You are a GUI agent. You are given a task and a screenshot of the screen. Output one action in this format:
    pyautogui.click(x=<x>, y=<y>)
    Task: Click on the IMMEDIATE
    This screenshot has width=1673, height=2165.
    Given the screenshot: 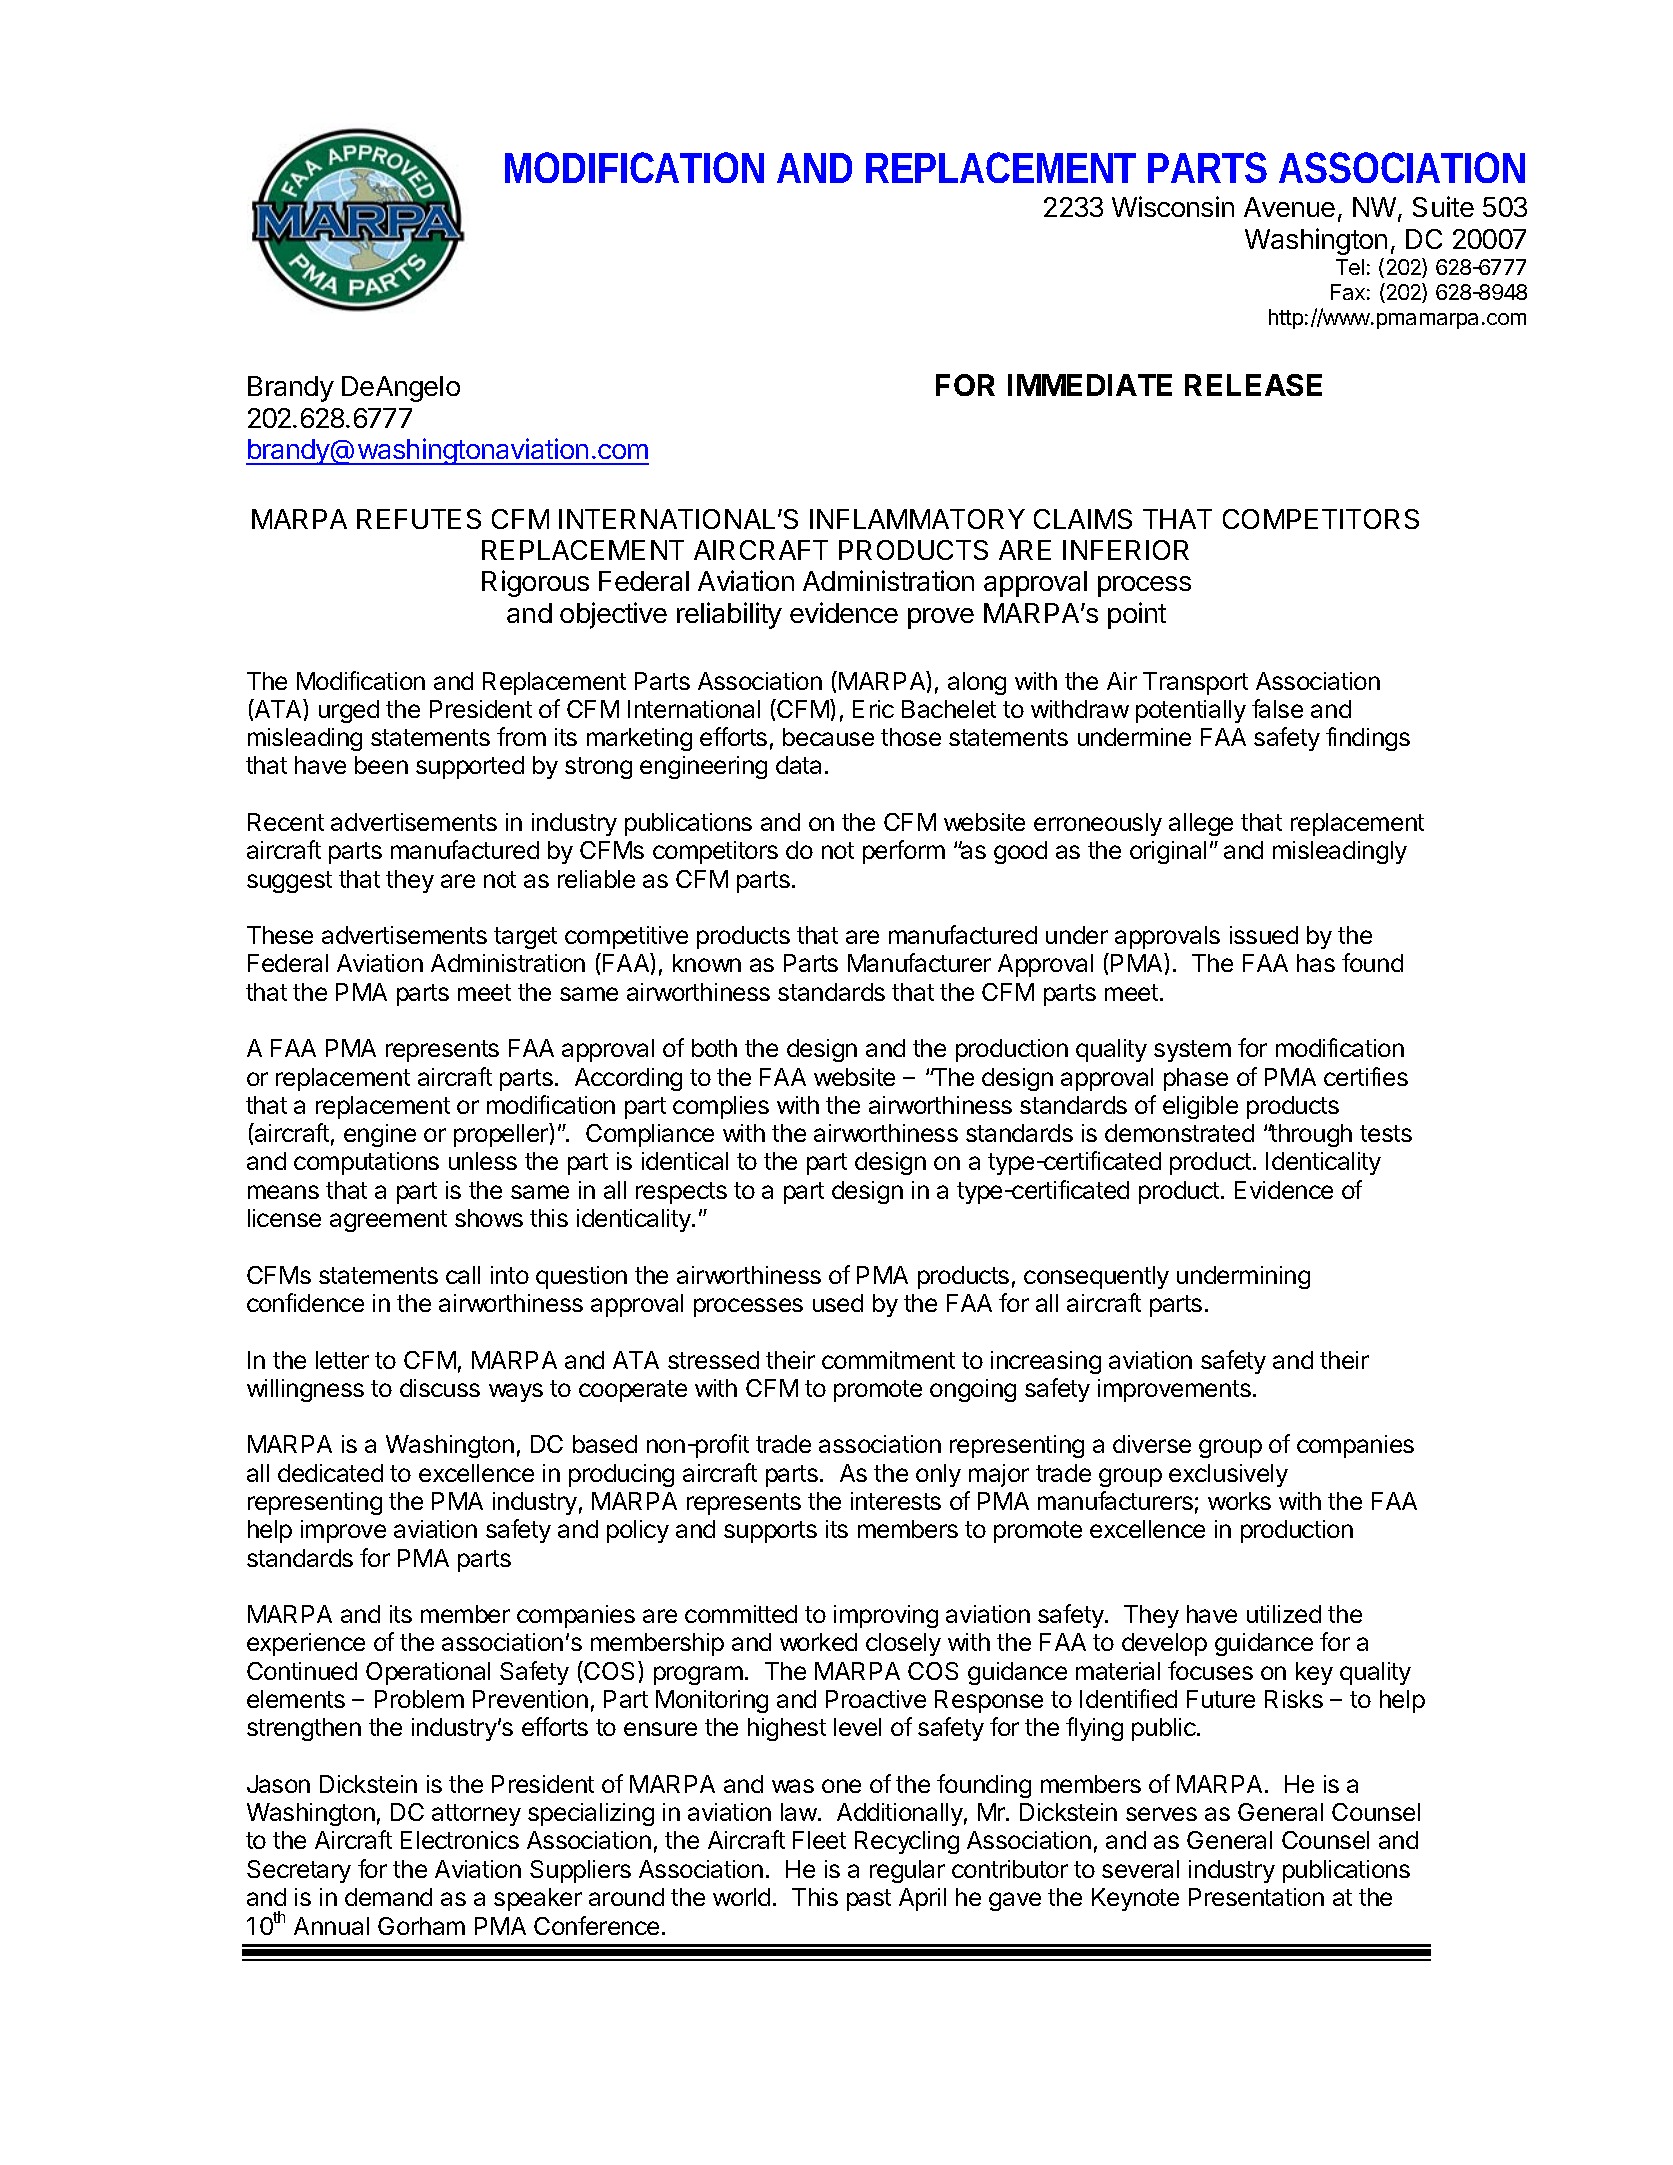 What is the action you would take?
    pyautogui.click(x=1090, y=385)
